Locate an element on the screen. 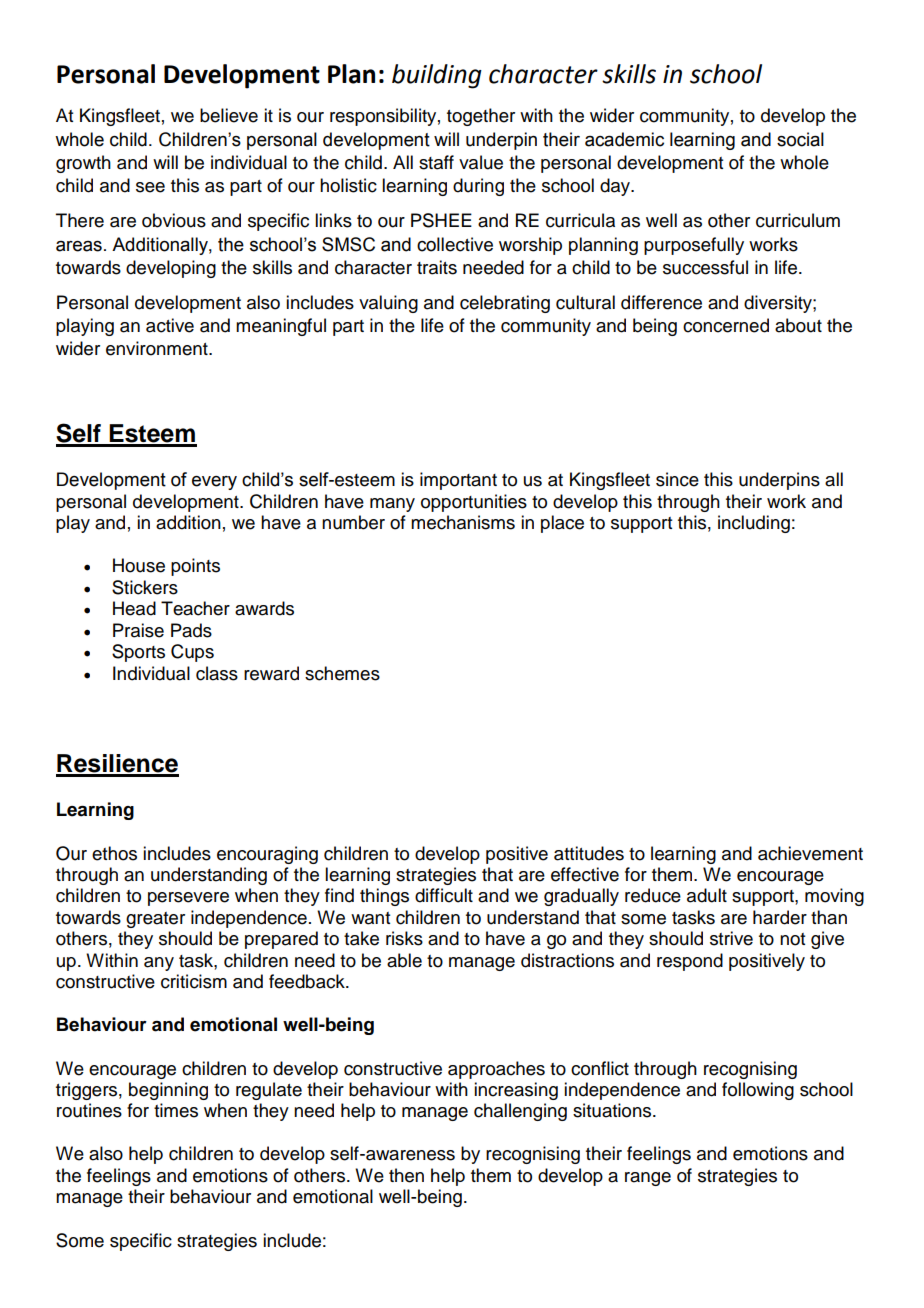 Image resolution: width=924 pixels, height=1308 pixels. difficult is located at coordinates (444, 895).
